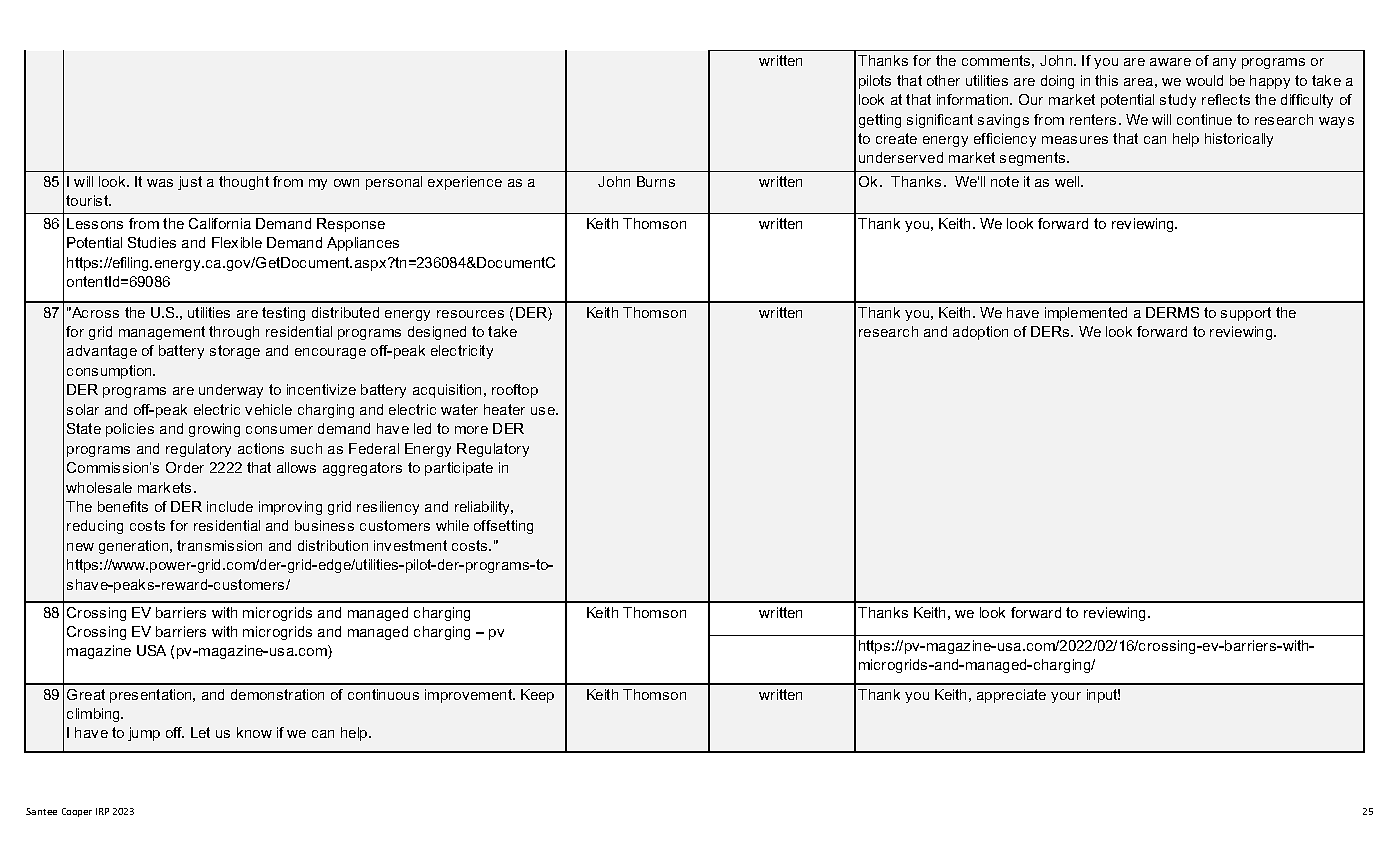 This page has width=1400, height=850. I want to click on growing, so click(214, 430).
